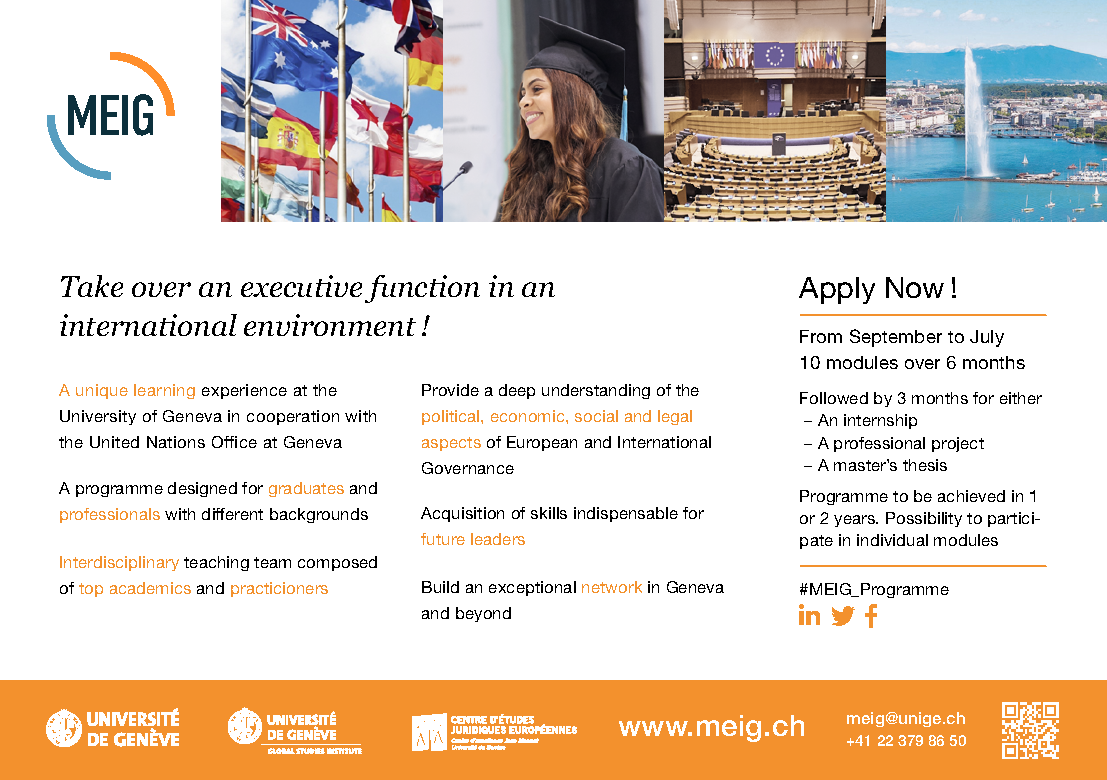  Describe the element at coordinates (232, 514) in the image. I see `different` at that location.
